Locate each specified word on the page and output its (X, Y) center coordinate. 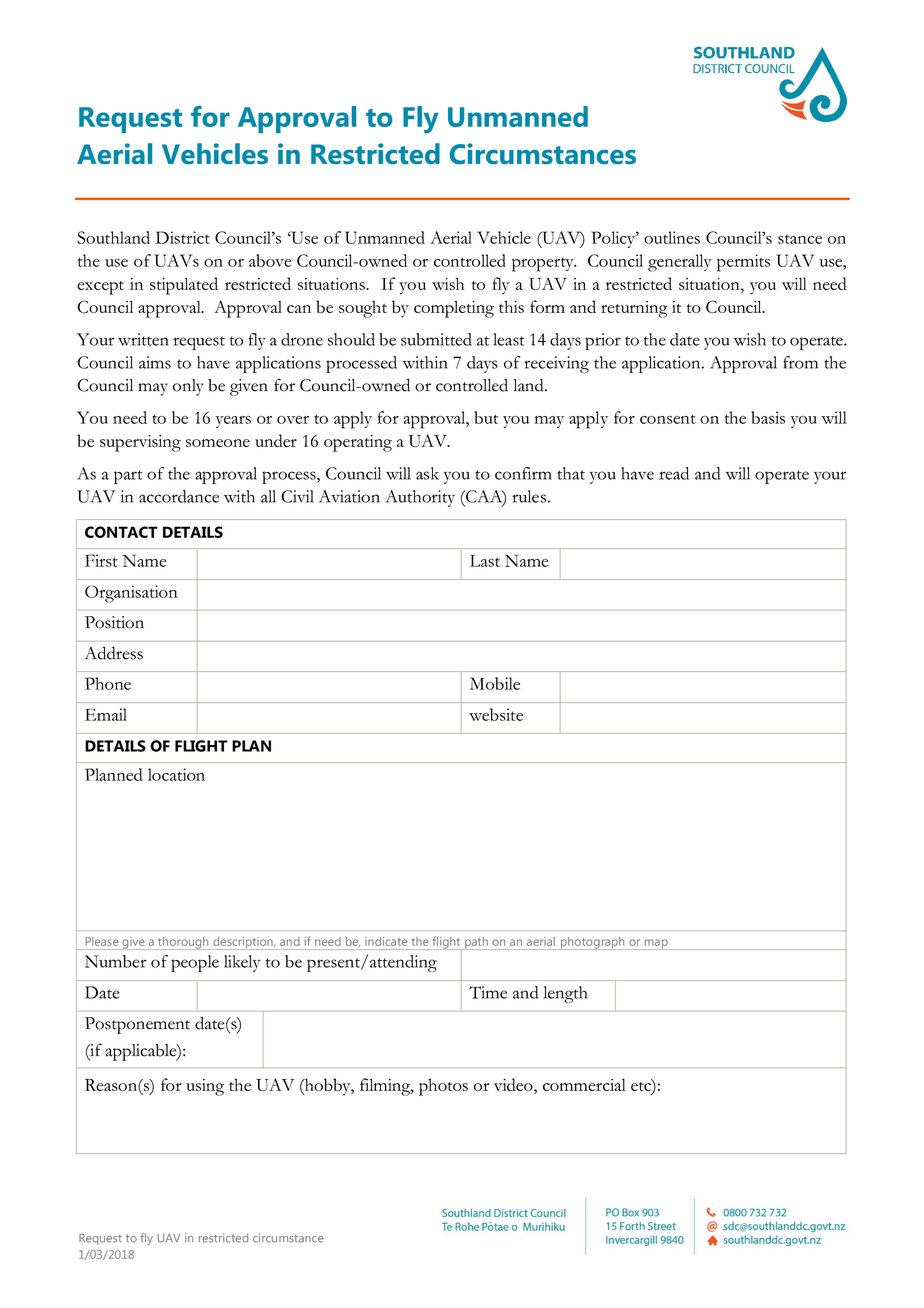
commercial (584, 1084)
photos (443, 1087)
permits (743, 263)
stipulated (184, 286)
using (205, 1087)
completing (454, 309)
